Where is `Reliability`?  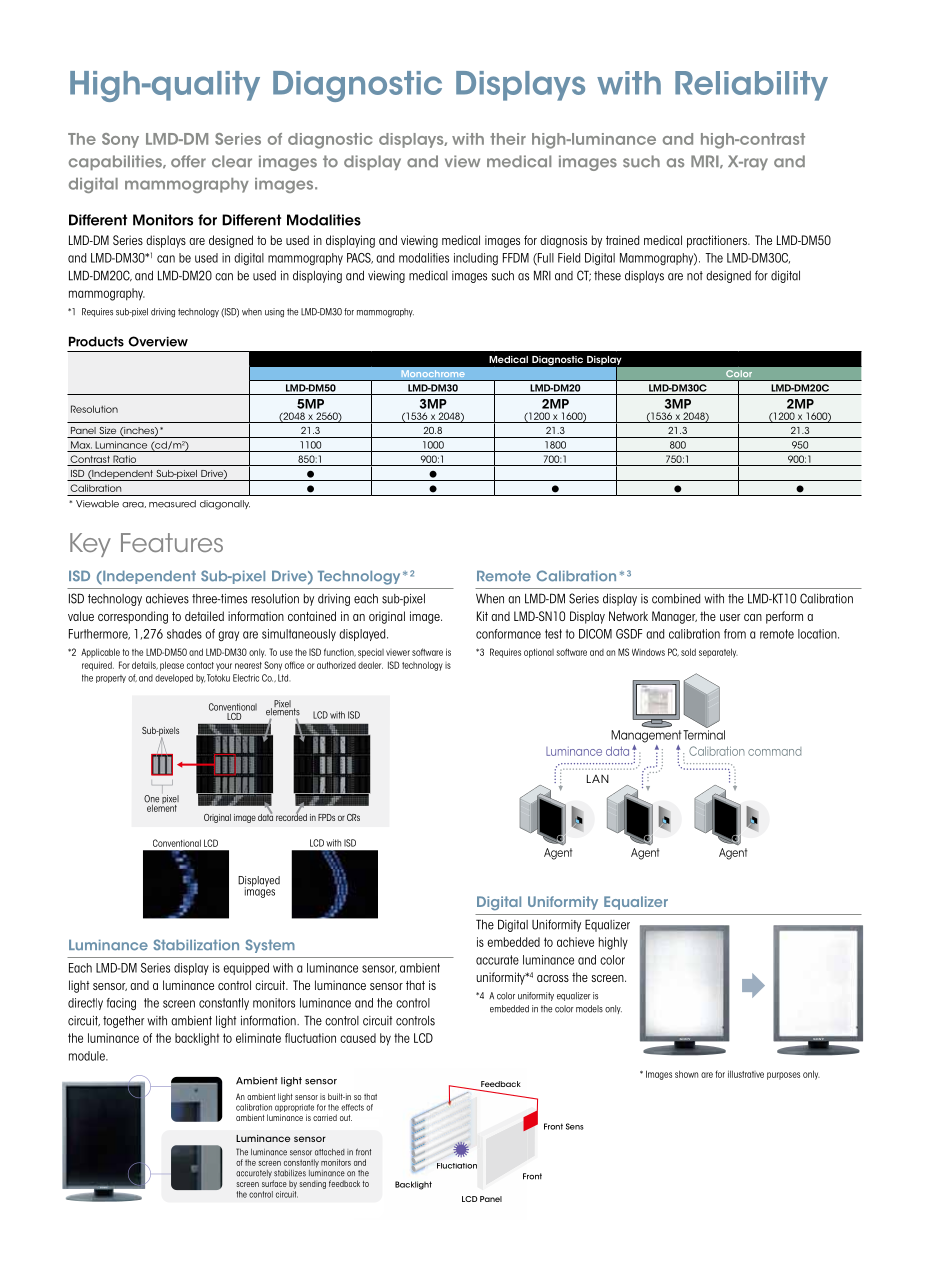
Reliability is located at coordinates (751, 86).
